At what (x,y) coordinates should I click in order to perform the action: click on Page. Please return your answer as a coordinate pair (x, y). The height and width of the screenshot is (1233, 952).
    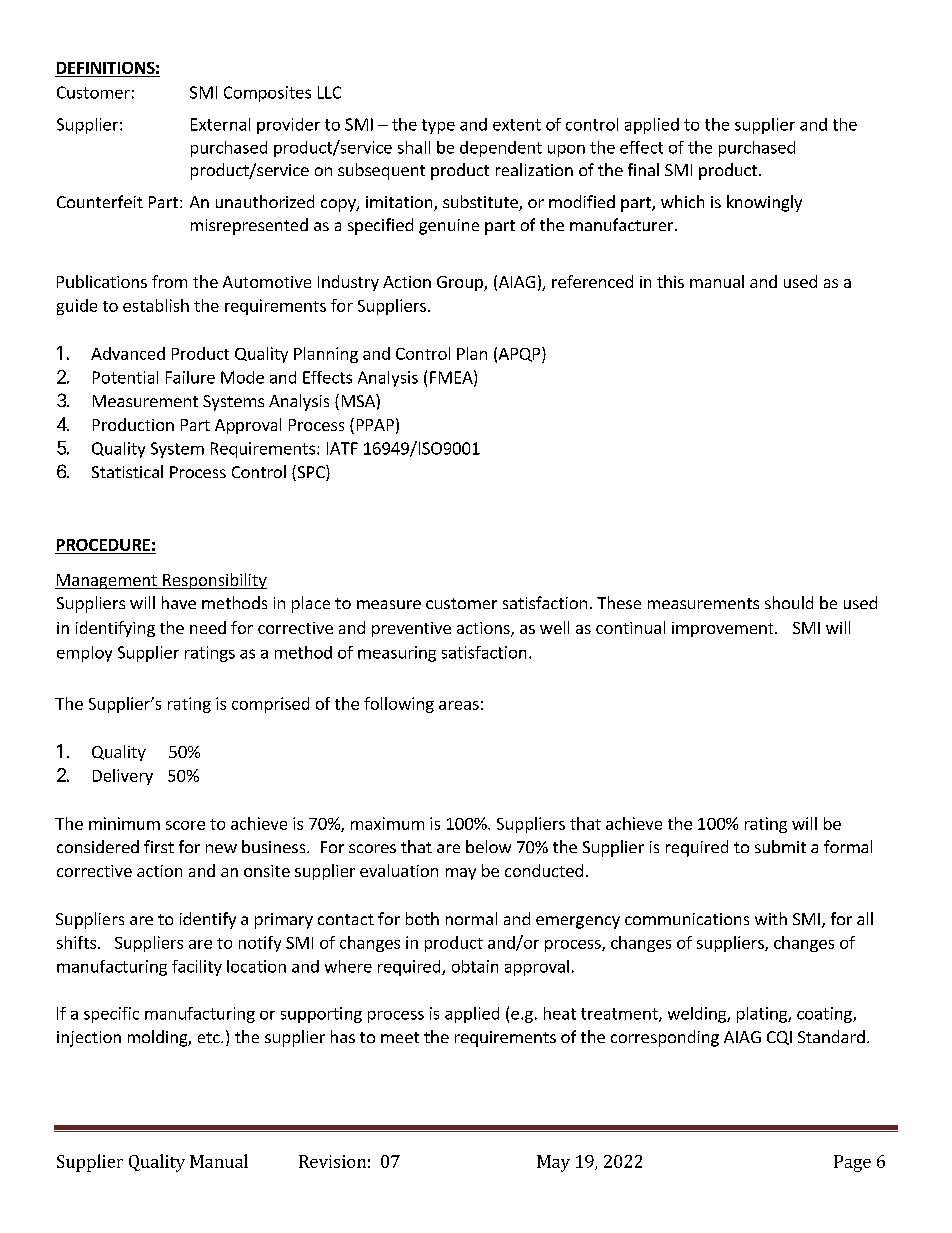
    Looking at the image, I should click on (852, 1163).
